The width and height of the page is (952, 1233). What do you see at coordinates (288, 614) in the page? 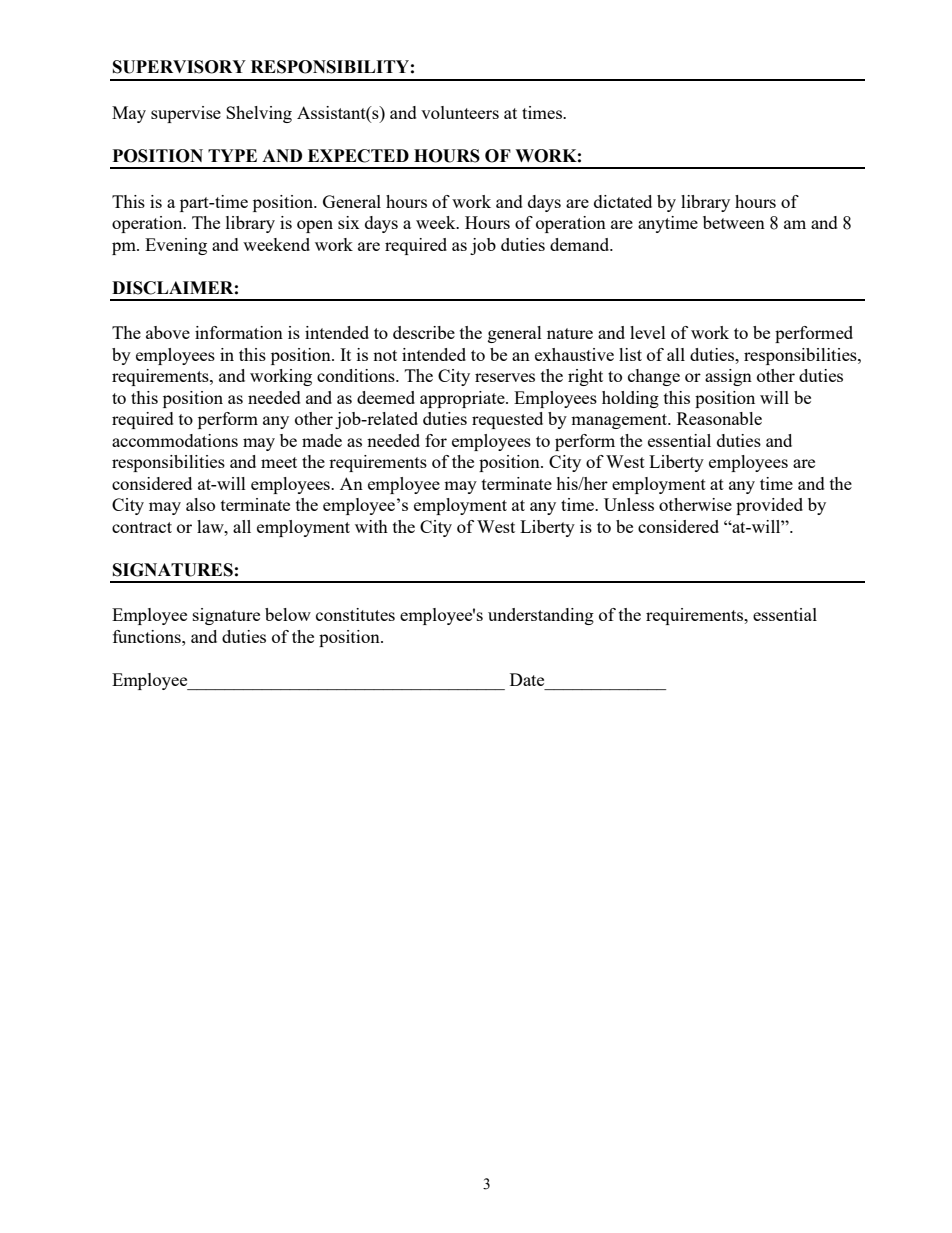
I see `below` at bounding box center [288, 614].
